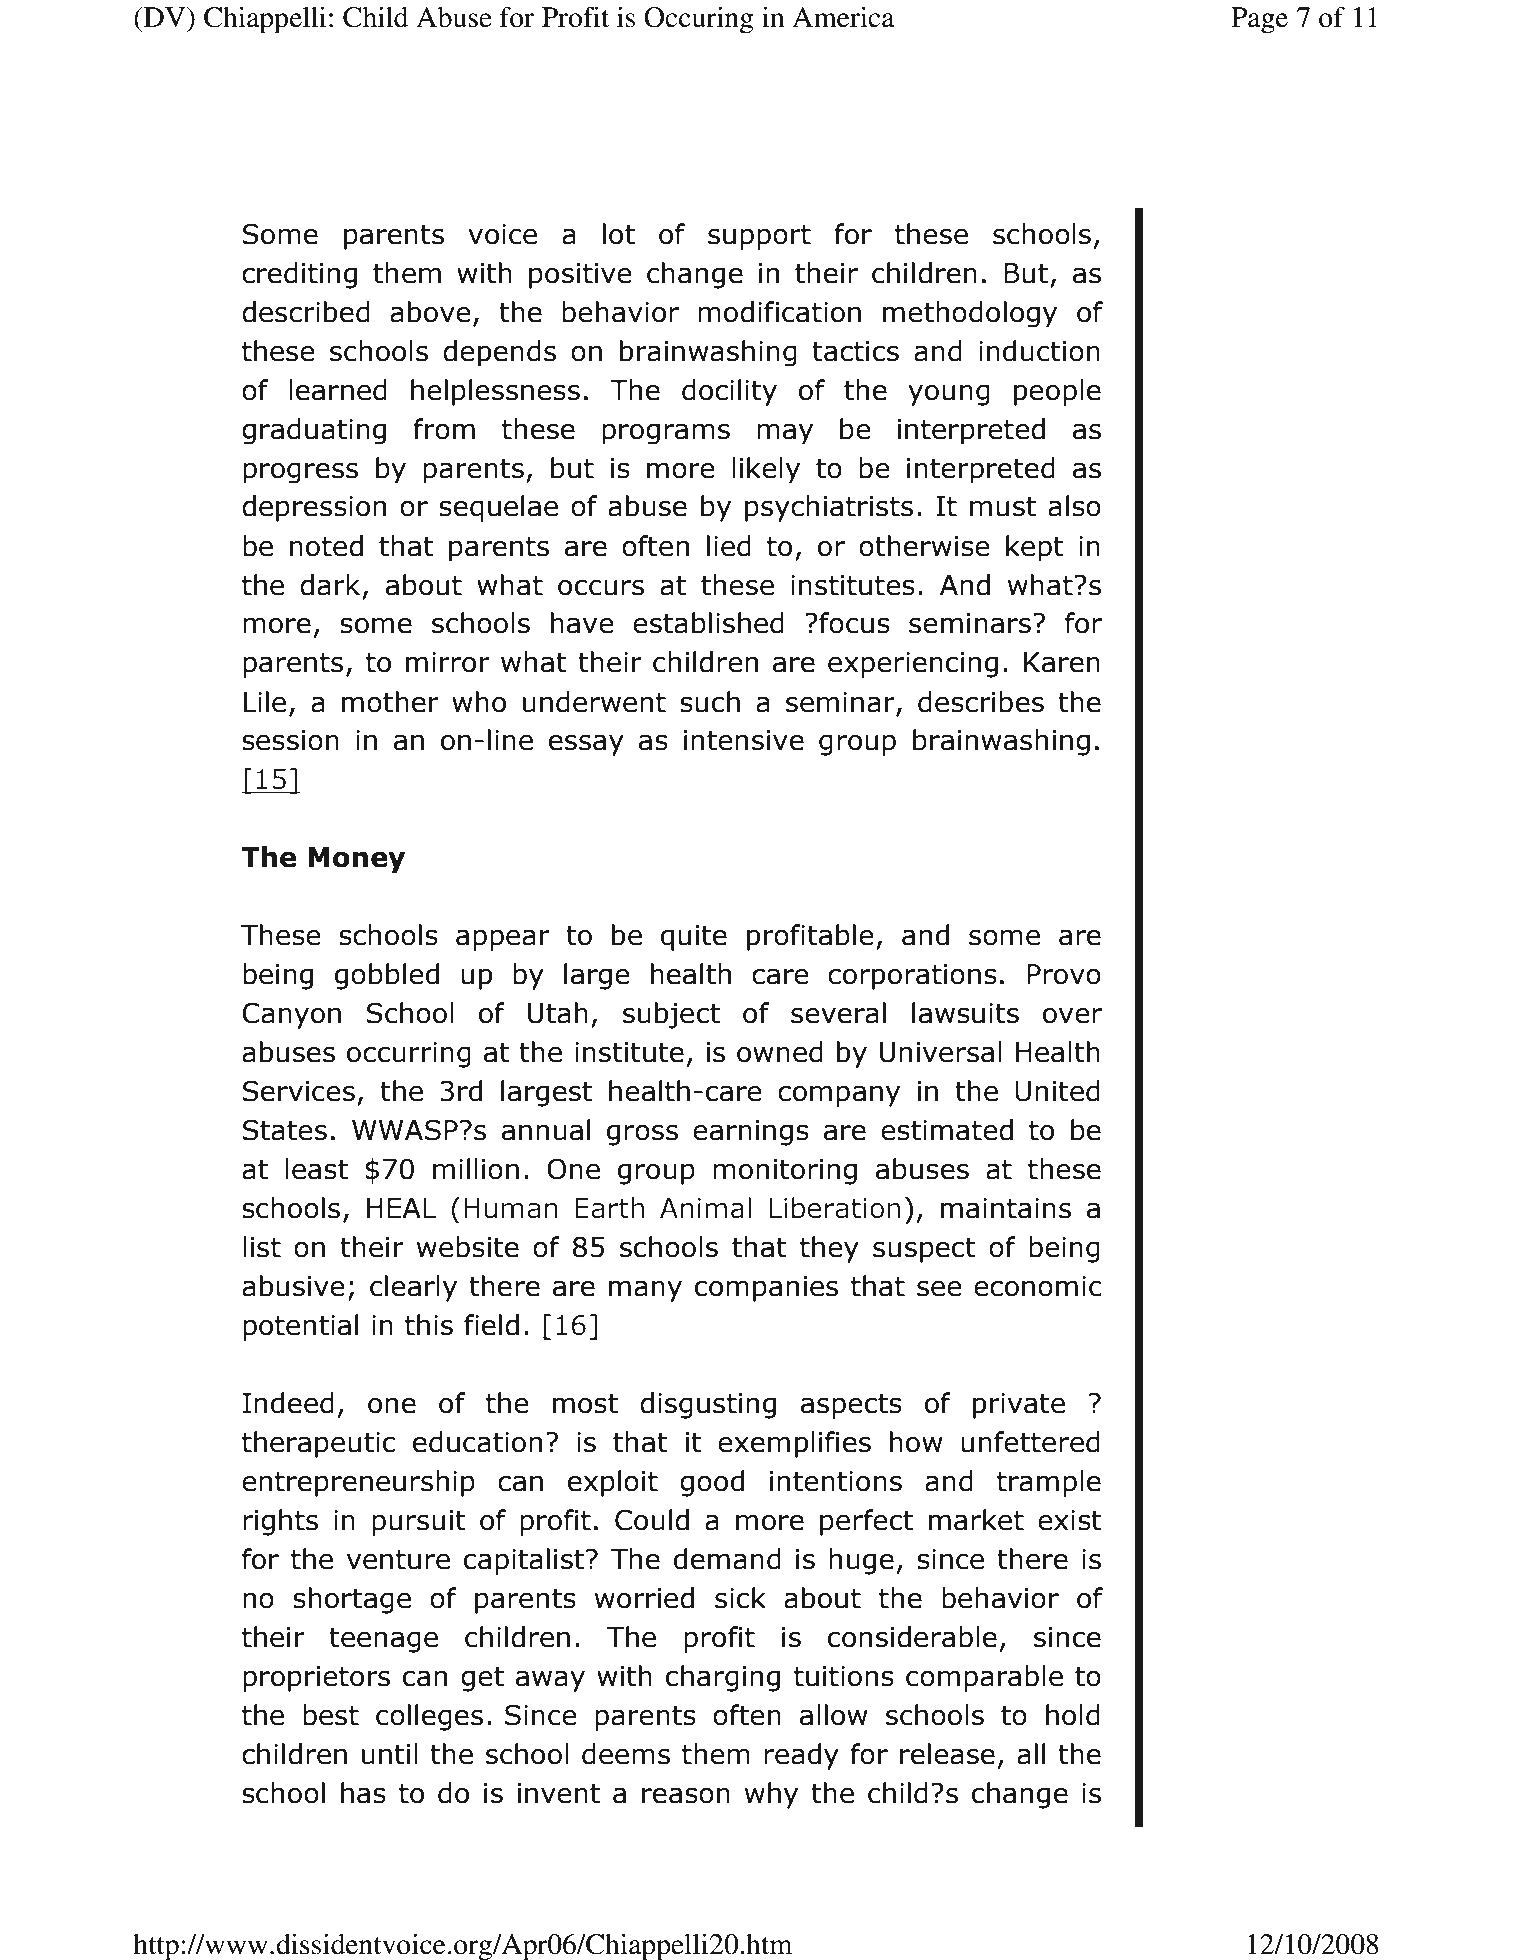 The width and height of the document is (1514, 1960). What do you see at coordinates (699, 20) in the document?
I see `Occuring` at bounding box center [699, 20].
